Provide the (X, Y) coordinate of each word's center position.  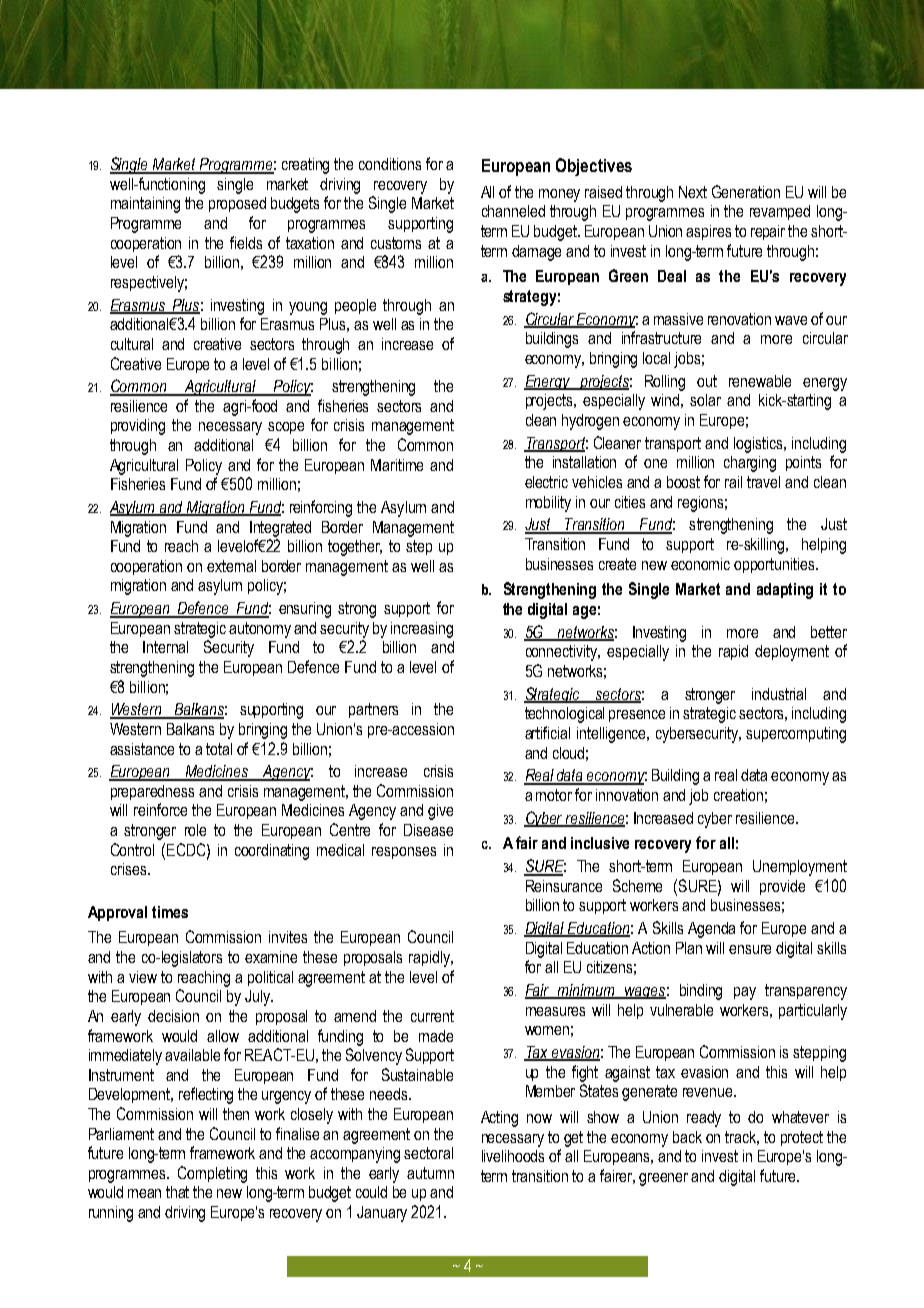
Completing (212, 1174)
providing (138, 427)
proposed (237, 204)
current (432, 1016)
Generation (746, 191)
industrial (779, 694)
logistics (759, 445)
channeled (513, 211)
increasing (422, 630)
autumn (430, 1173)
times (170, 912)
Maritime (397, 465)
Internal (165, 647)
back (687, 1137)
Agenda (711, 930)
